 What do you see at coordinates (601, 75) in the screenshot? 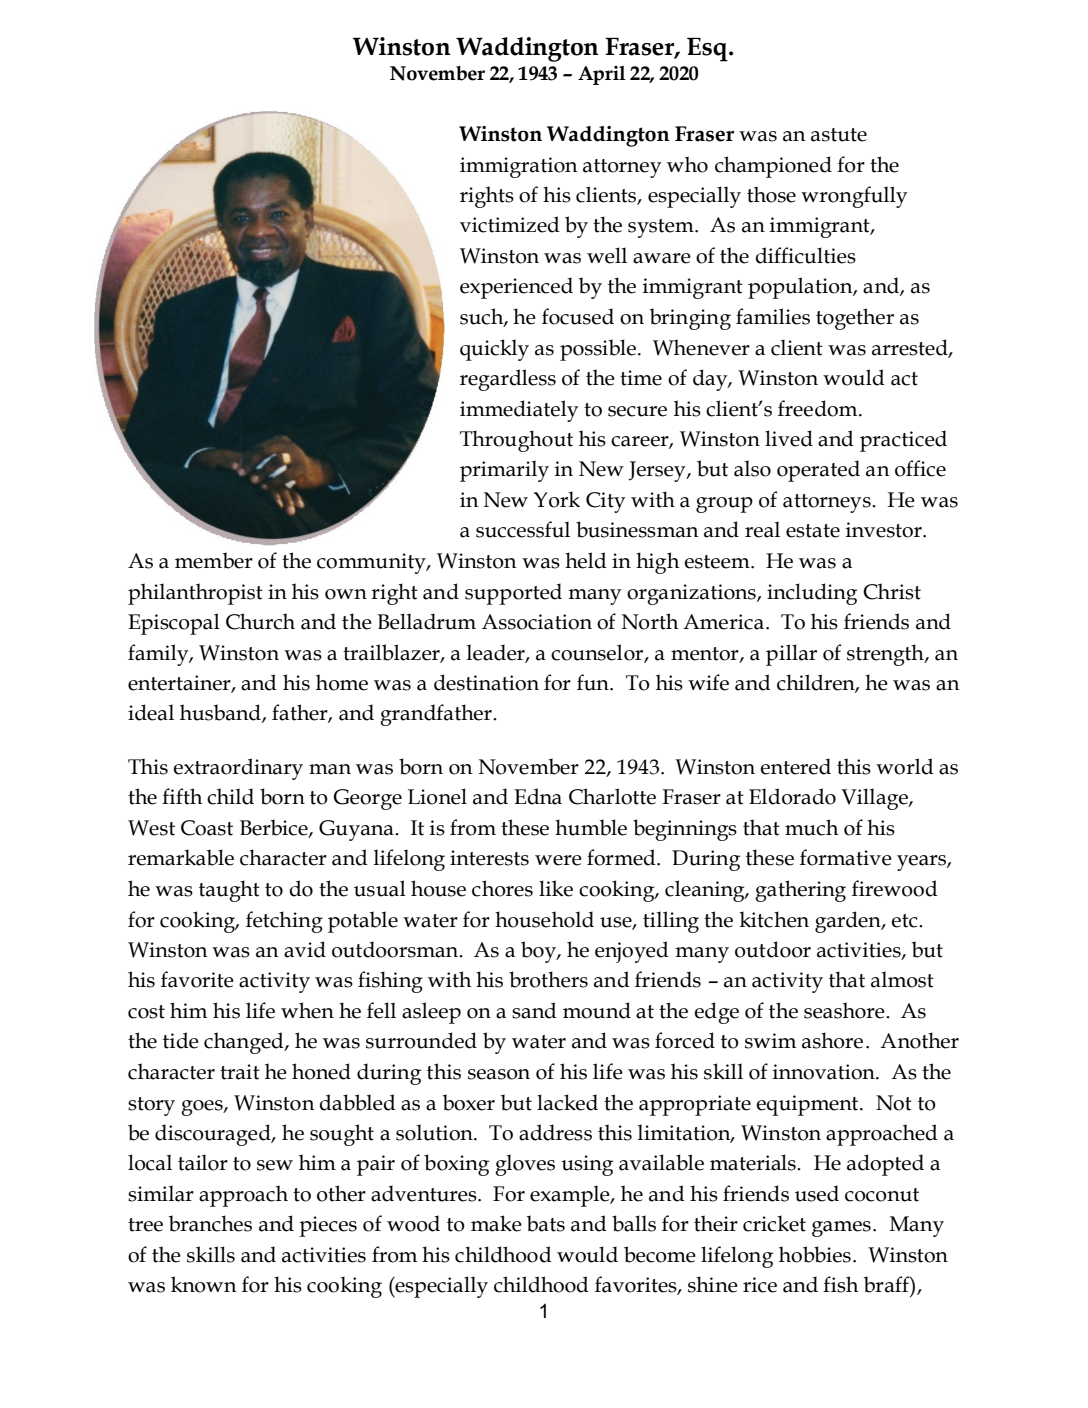
I see `April` at bounding box center [601, 75].
